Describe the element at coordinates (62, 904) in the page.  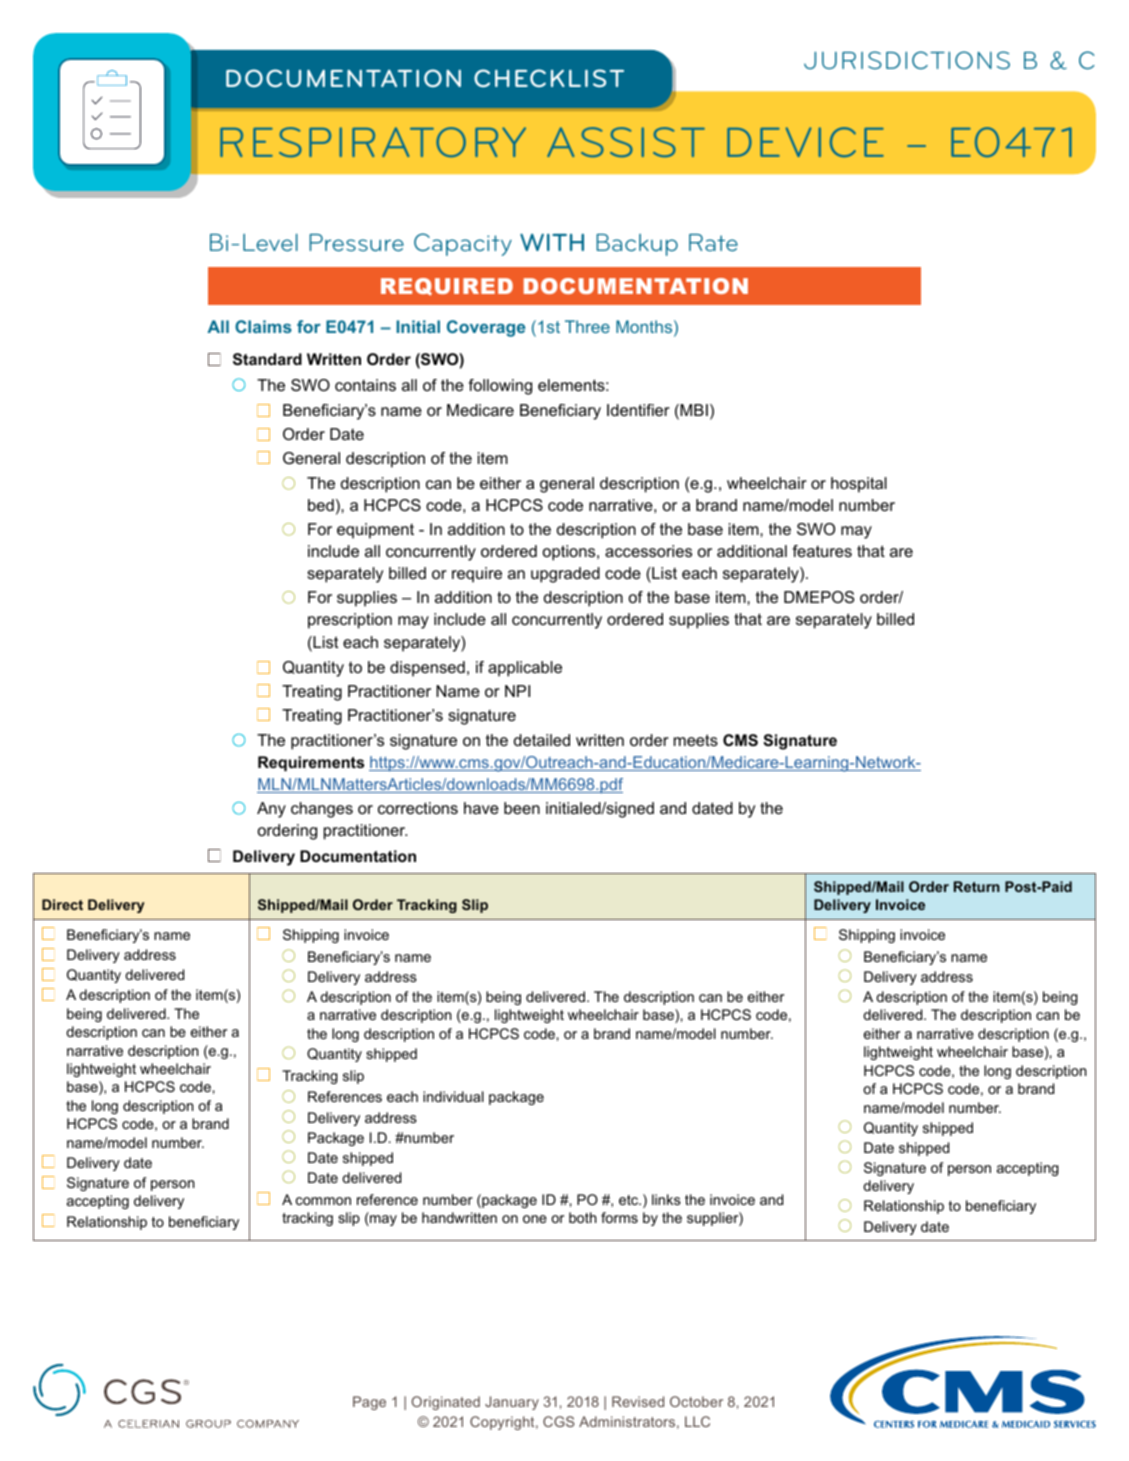
I see `Direct` at that location.
